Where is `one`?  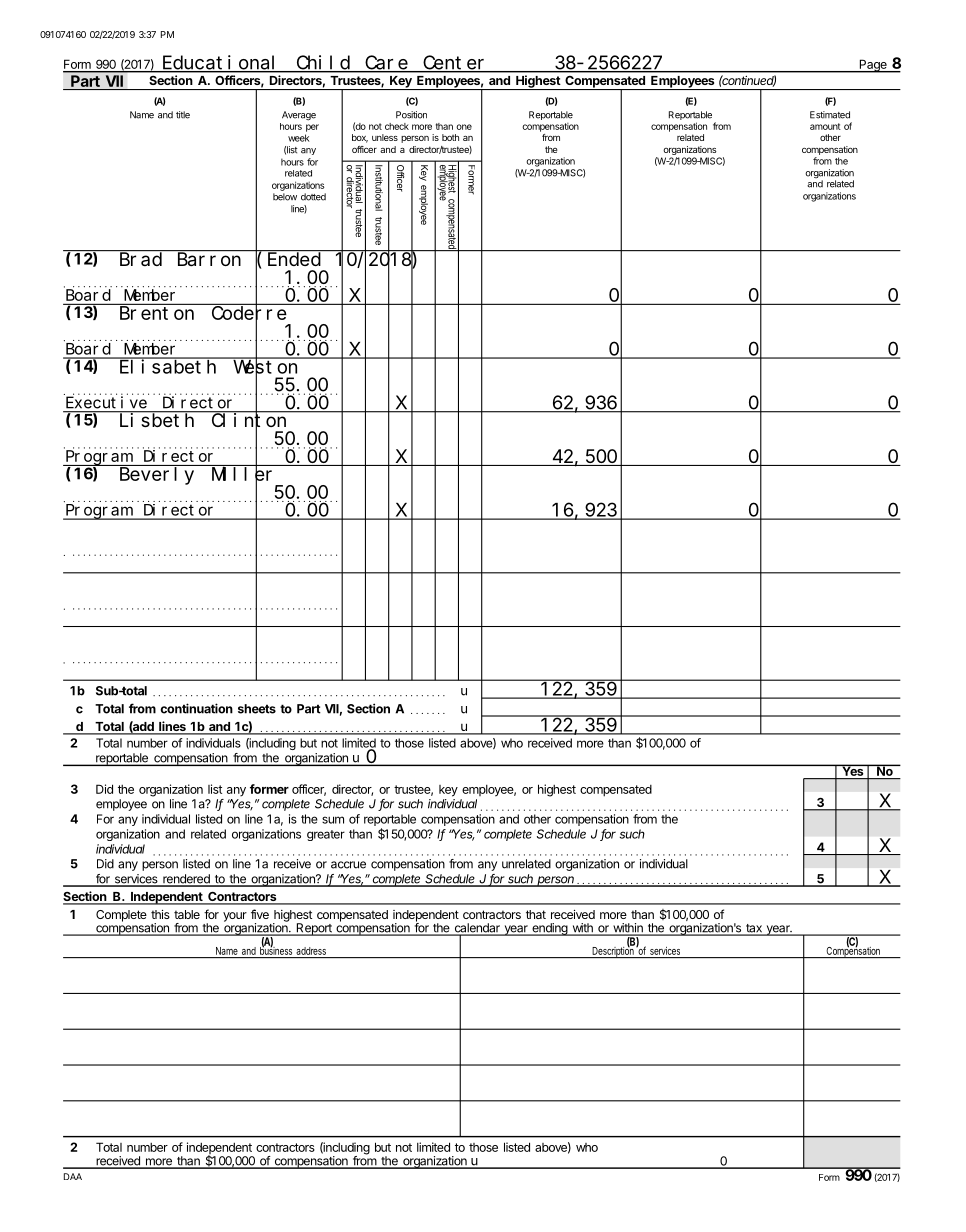
one is located at coordinates (464, 127).
